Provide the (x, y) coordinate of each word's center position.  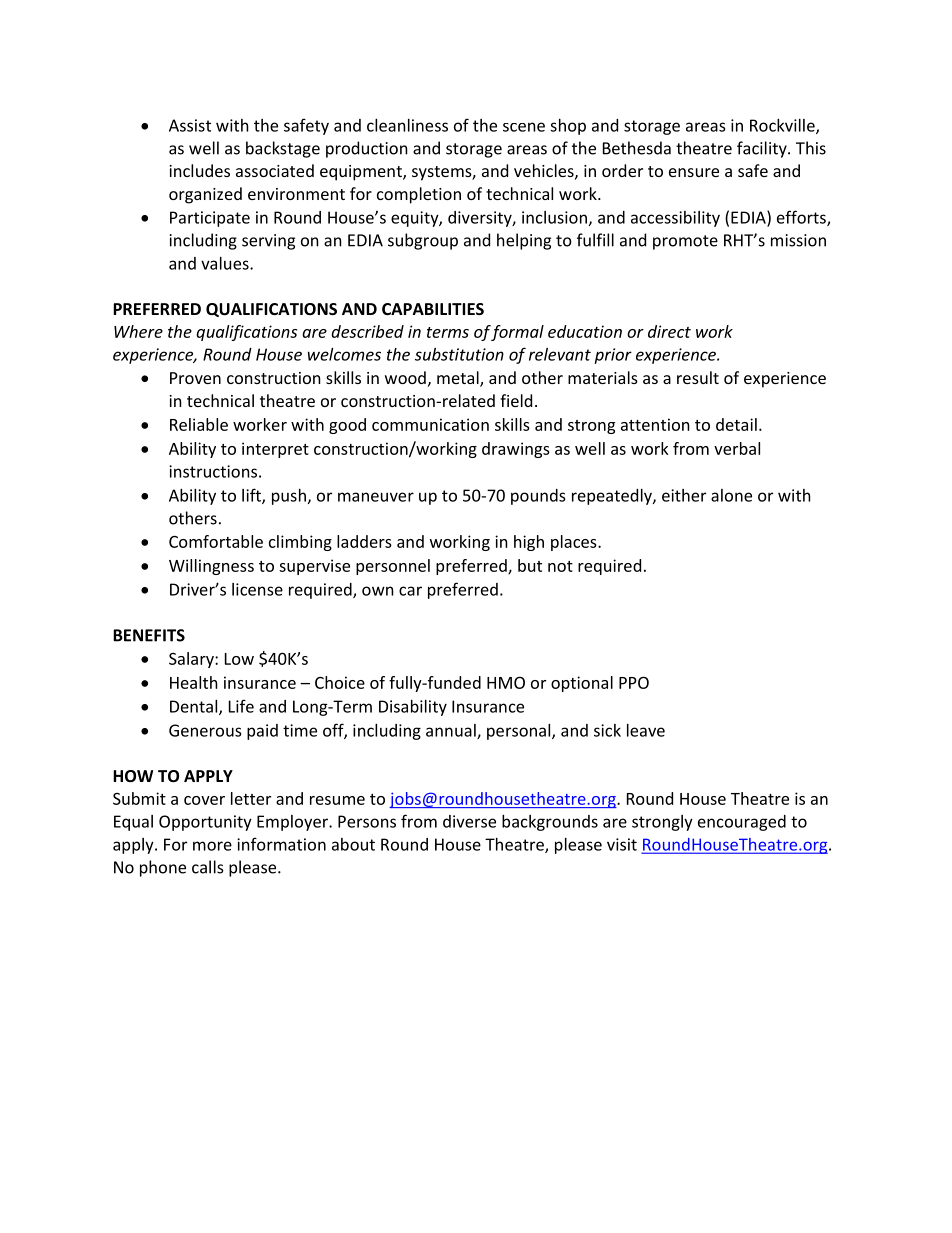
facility (763, 149)
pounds (538, 497)
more (212, 846)
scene (524, 127)
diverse (469, 821)
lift (252, 496)
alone (731, 495)
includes (199, 170)
